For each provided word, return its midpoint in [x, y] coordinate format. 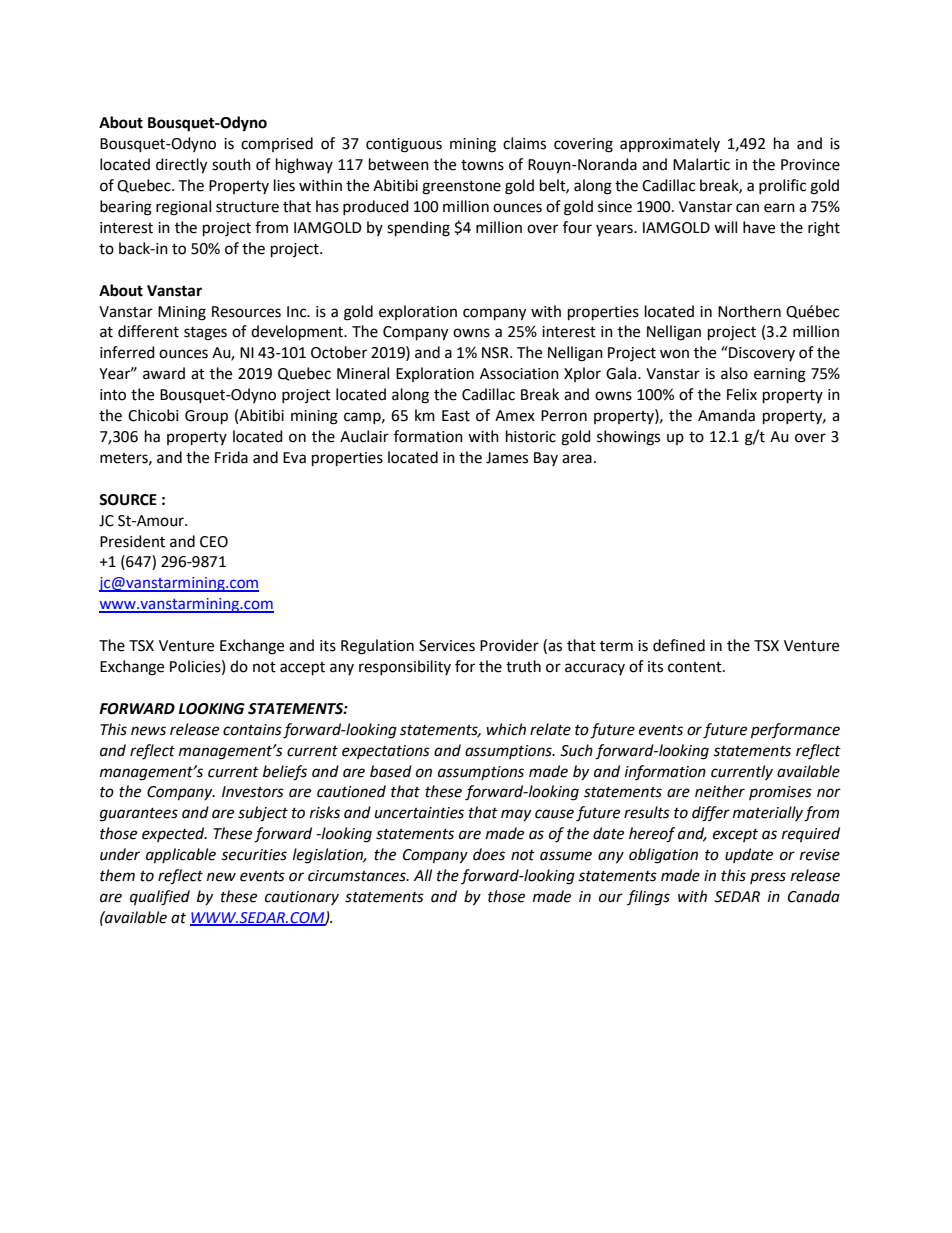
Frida [231, 457]
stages [205, 334]
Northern [749, 311]
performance [795, 731]
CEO [214, 542]
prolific [782, 186]
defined [679, 645]
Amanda [726, 415]
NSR [496, 353]
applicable [181, 856]
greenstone [461, 188]
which [506, 729]
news [148, 731]
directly [181, 166]
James [507, 458]
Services [447, 646]
